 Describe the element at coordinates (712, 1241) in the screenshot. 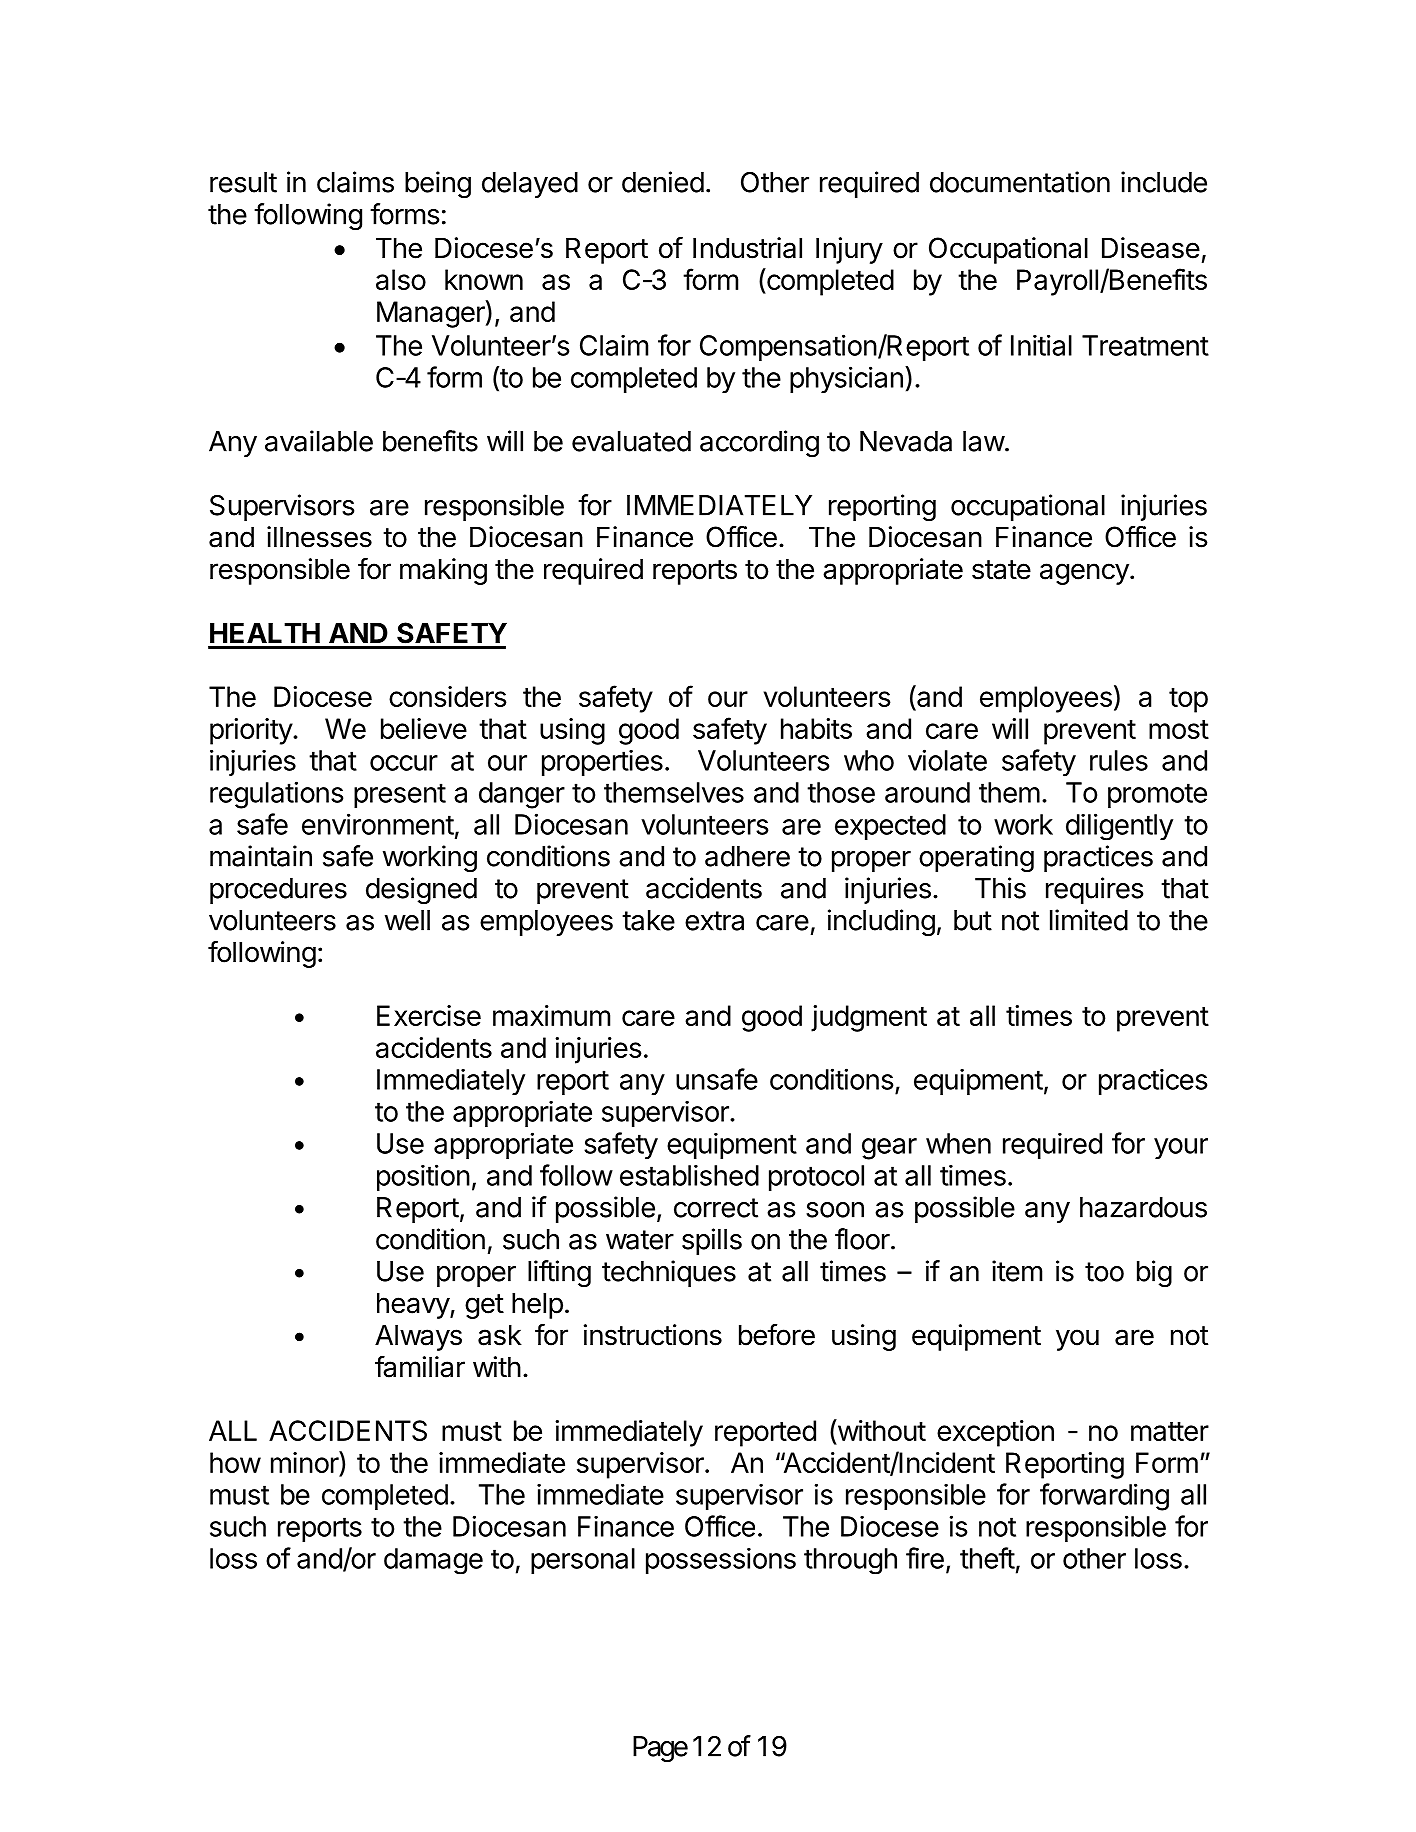

I see `spills` at that location.
